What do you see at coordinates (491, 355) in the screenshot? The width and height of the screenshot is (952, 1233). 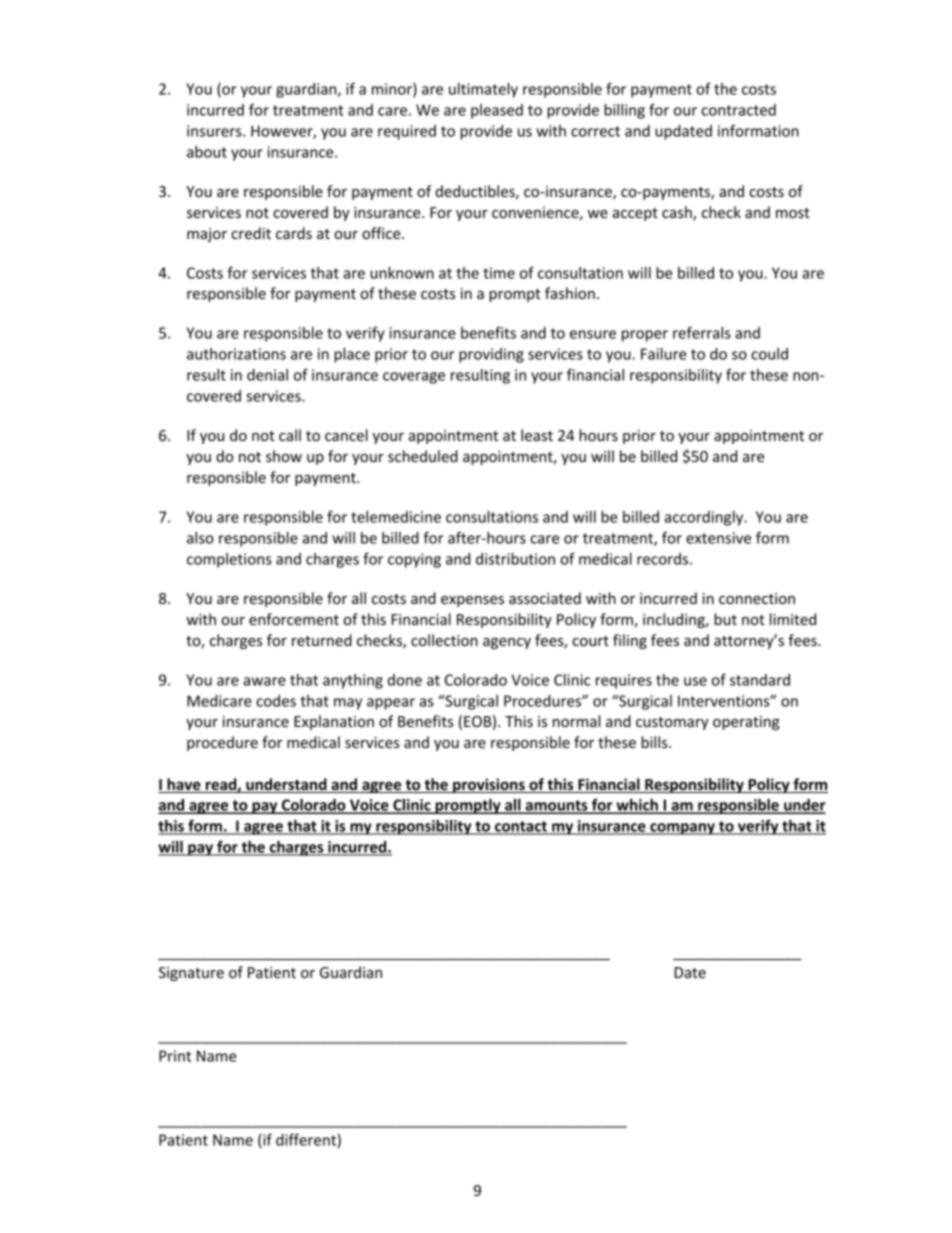 I see `providing` at bounding box center [491, 355].
